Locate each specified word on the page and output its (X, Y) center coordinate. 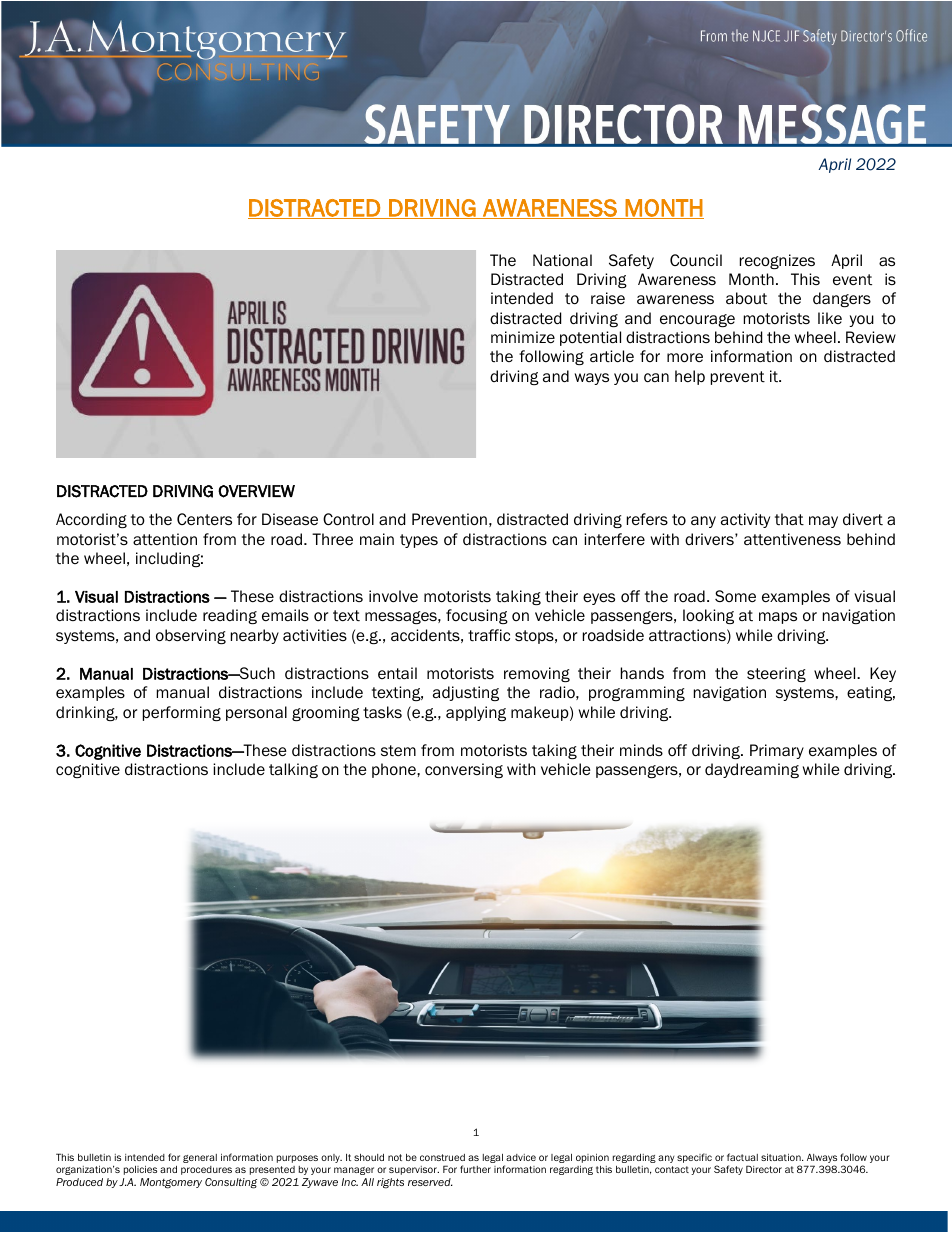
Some (735, 596)
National (562, 260)
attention (165, 539)
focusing (477, 616)
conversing (464, 770)
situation (782, 1157)
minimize (523, 337)
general (200, 1158)
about (746, 298)
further (475, 1169)
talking (293, 770)
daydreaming (752, 770)
